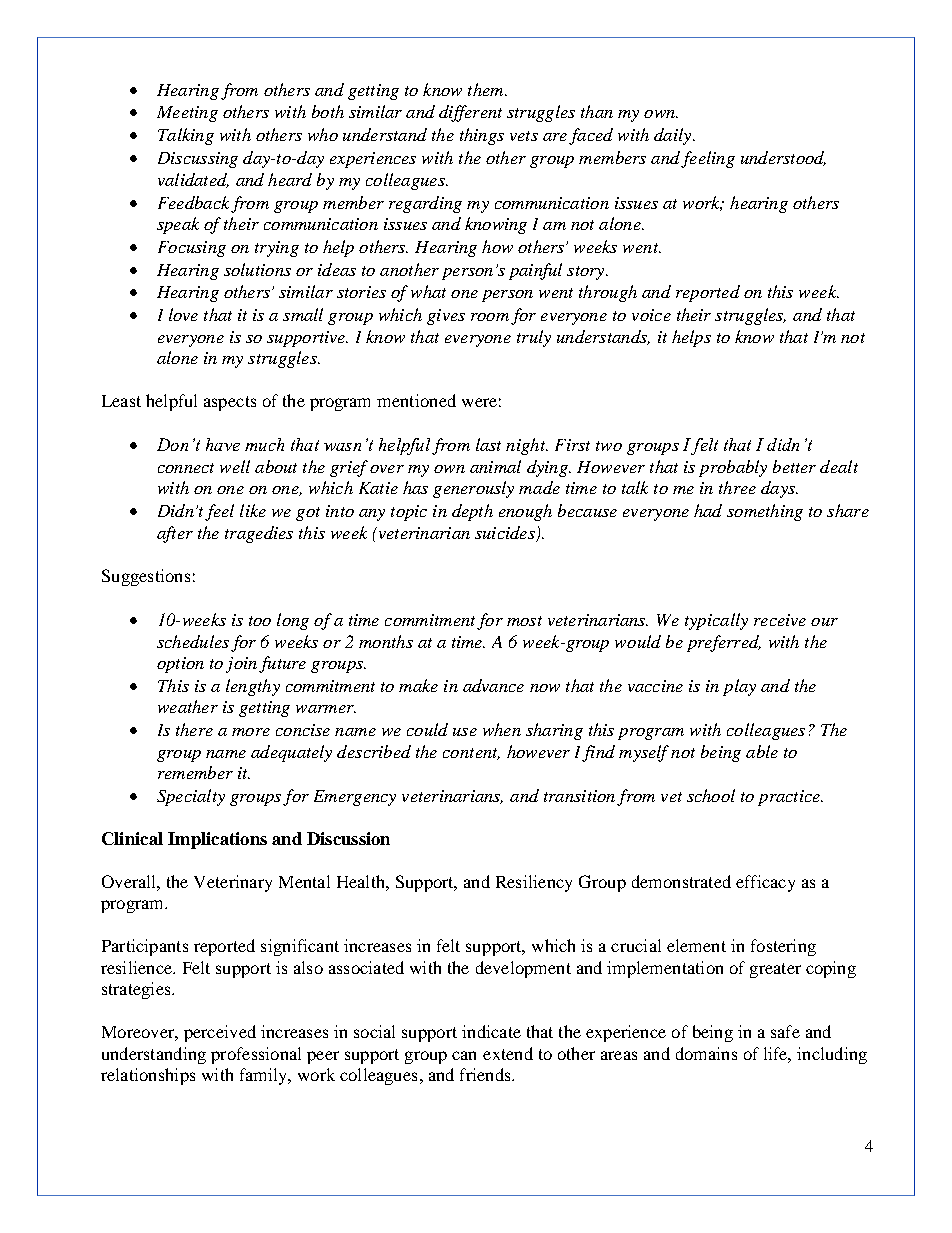  What do you see at coordinates (783, 158) in the page?
I see `understood` at bounding box center [783, 158].
